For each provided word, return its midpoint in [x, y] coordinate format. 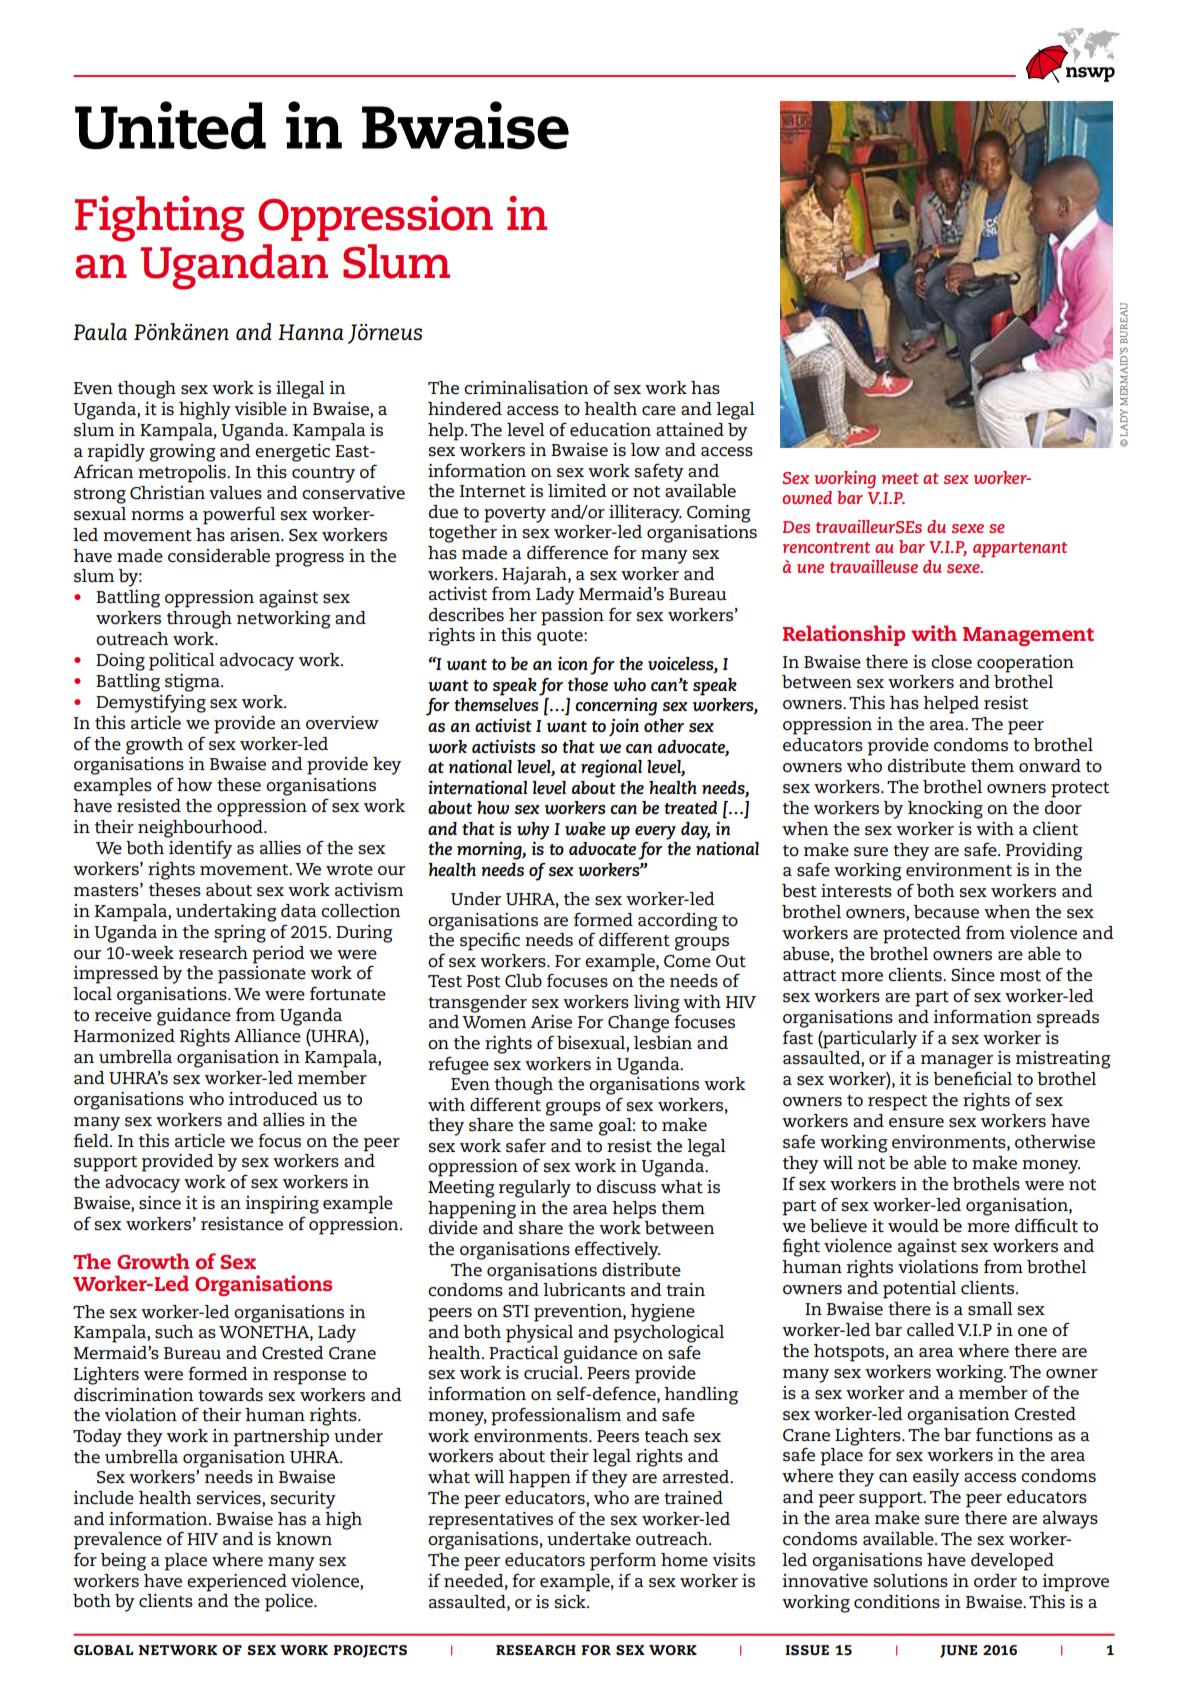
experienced [237, 1583]
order [995, 1581]
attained [690, 430]
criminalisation [526, 388]
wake [585, 828]
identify [200, 850]
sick [571, 1602]
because [946, 912]
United [170, 125]
